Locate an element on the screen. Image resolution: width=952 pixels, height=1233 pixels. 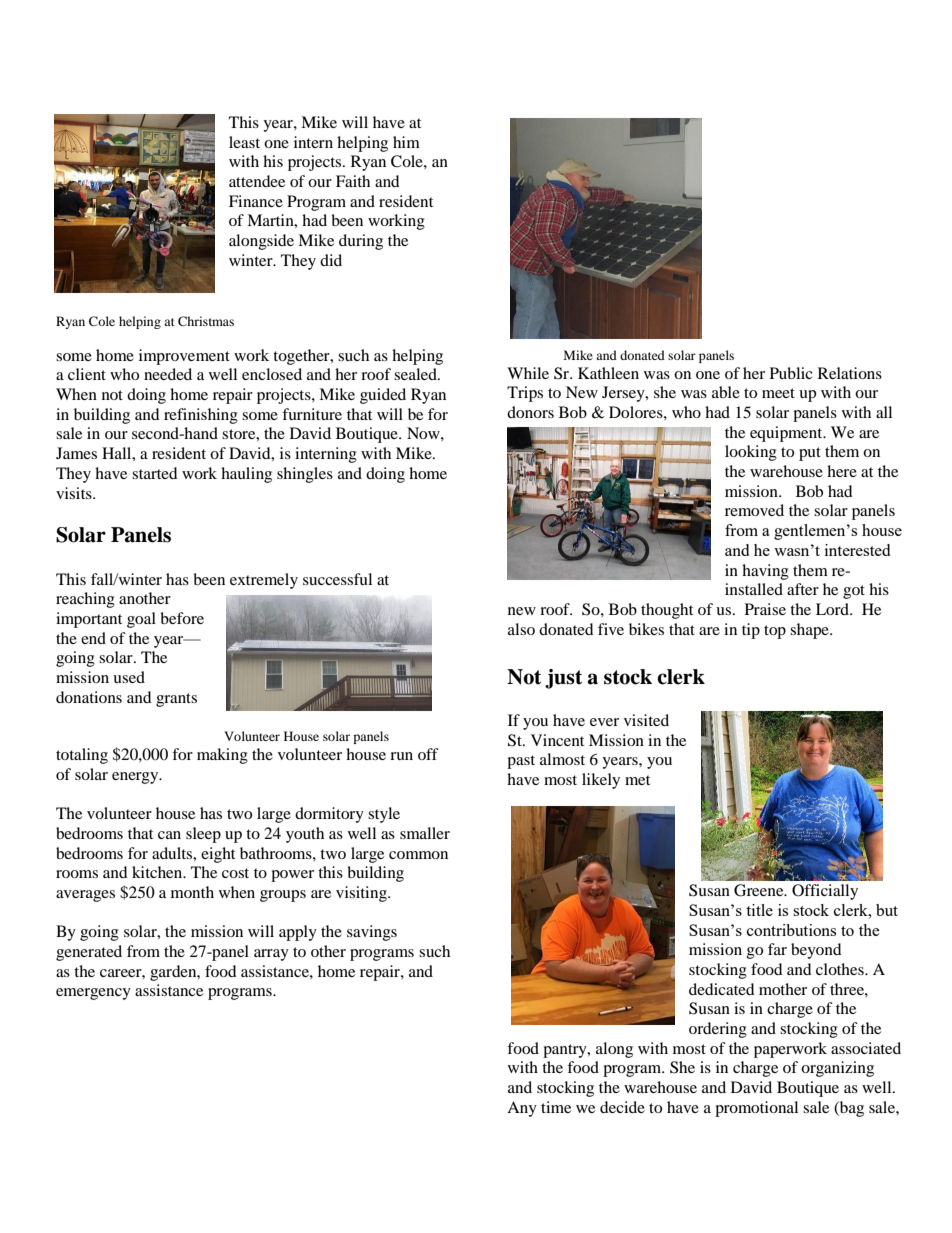
Public is located at coordinates (791, 373).
